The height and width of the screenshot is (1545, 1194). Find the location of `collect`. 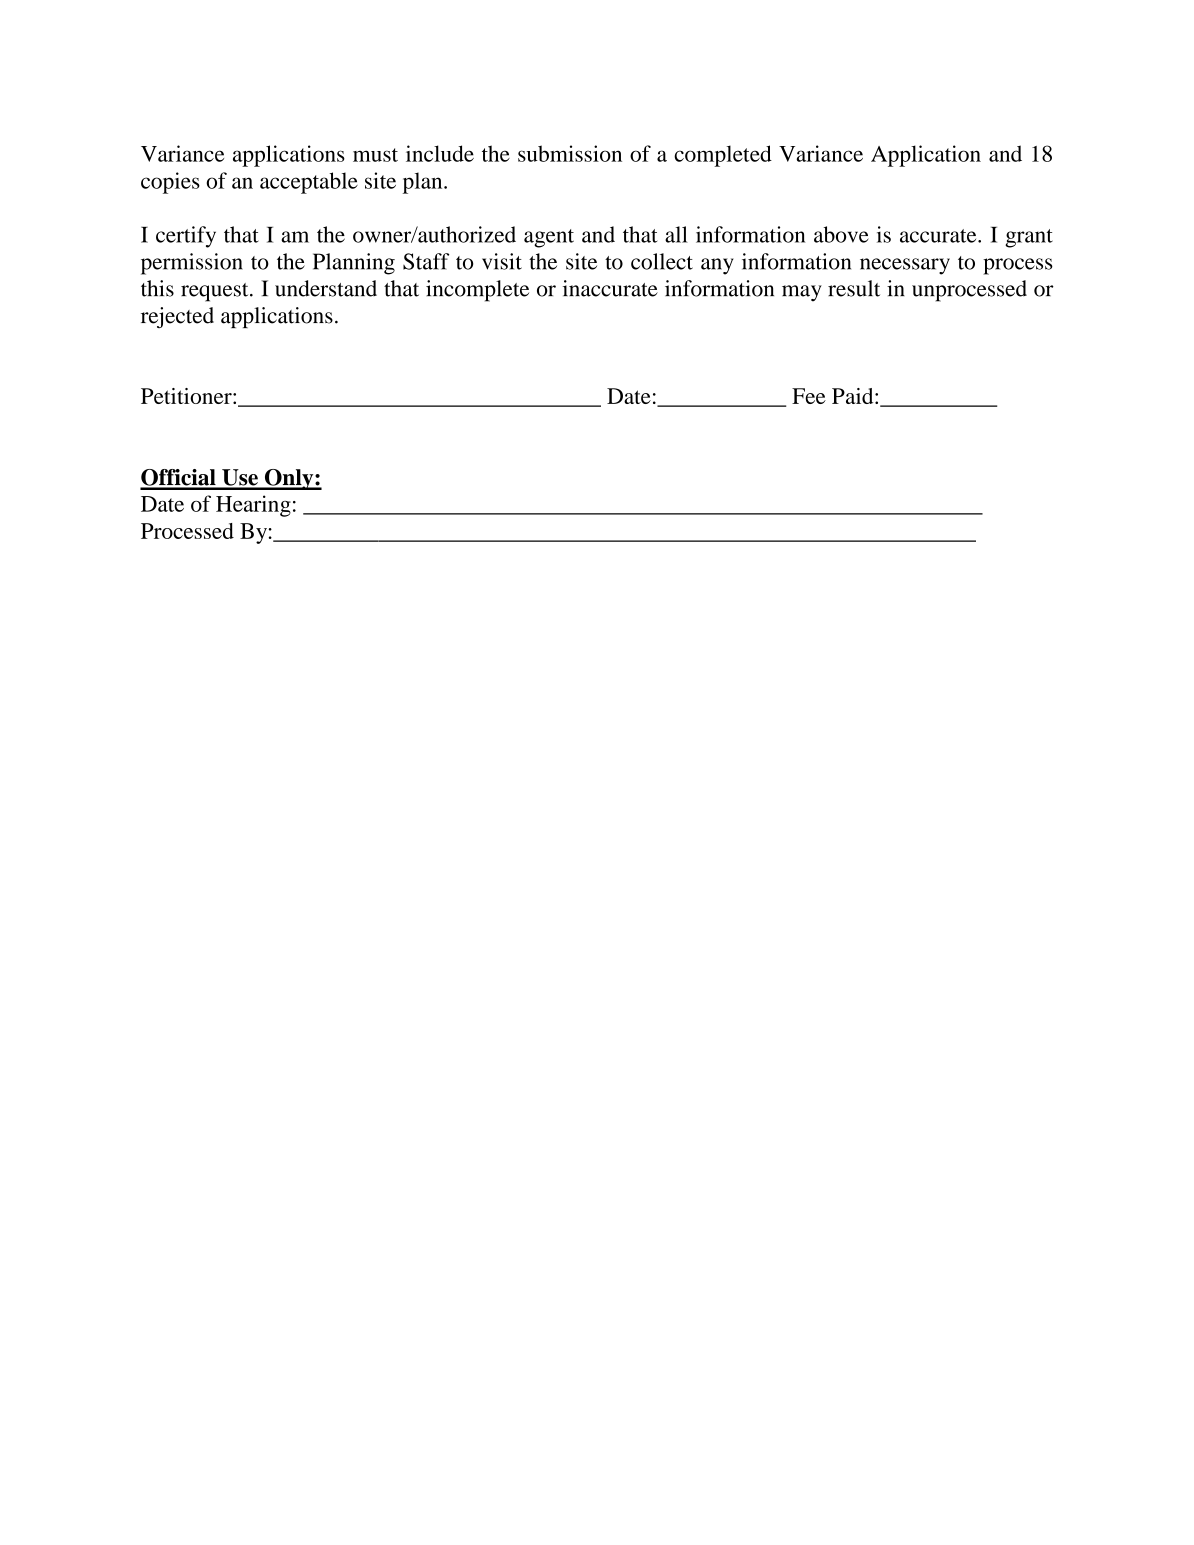

collect is located at coordinates (662, 261).
